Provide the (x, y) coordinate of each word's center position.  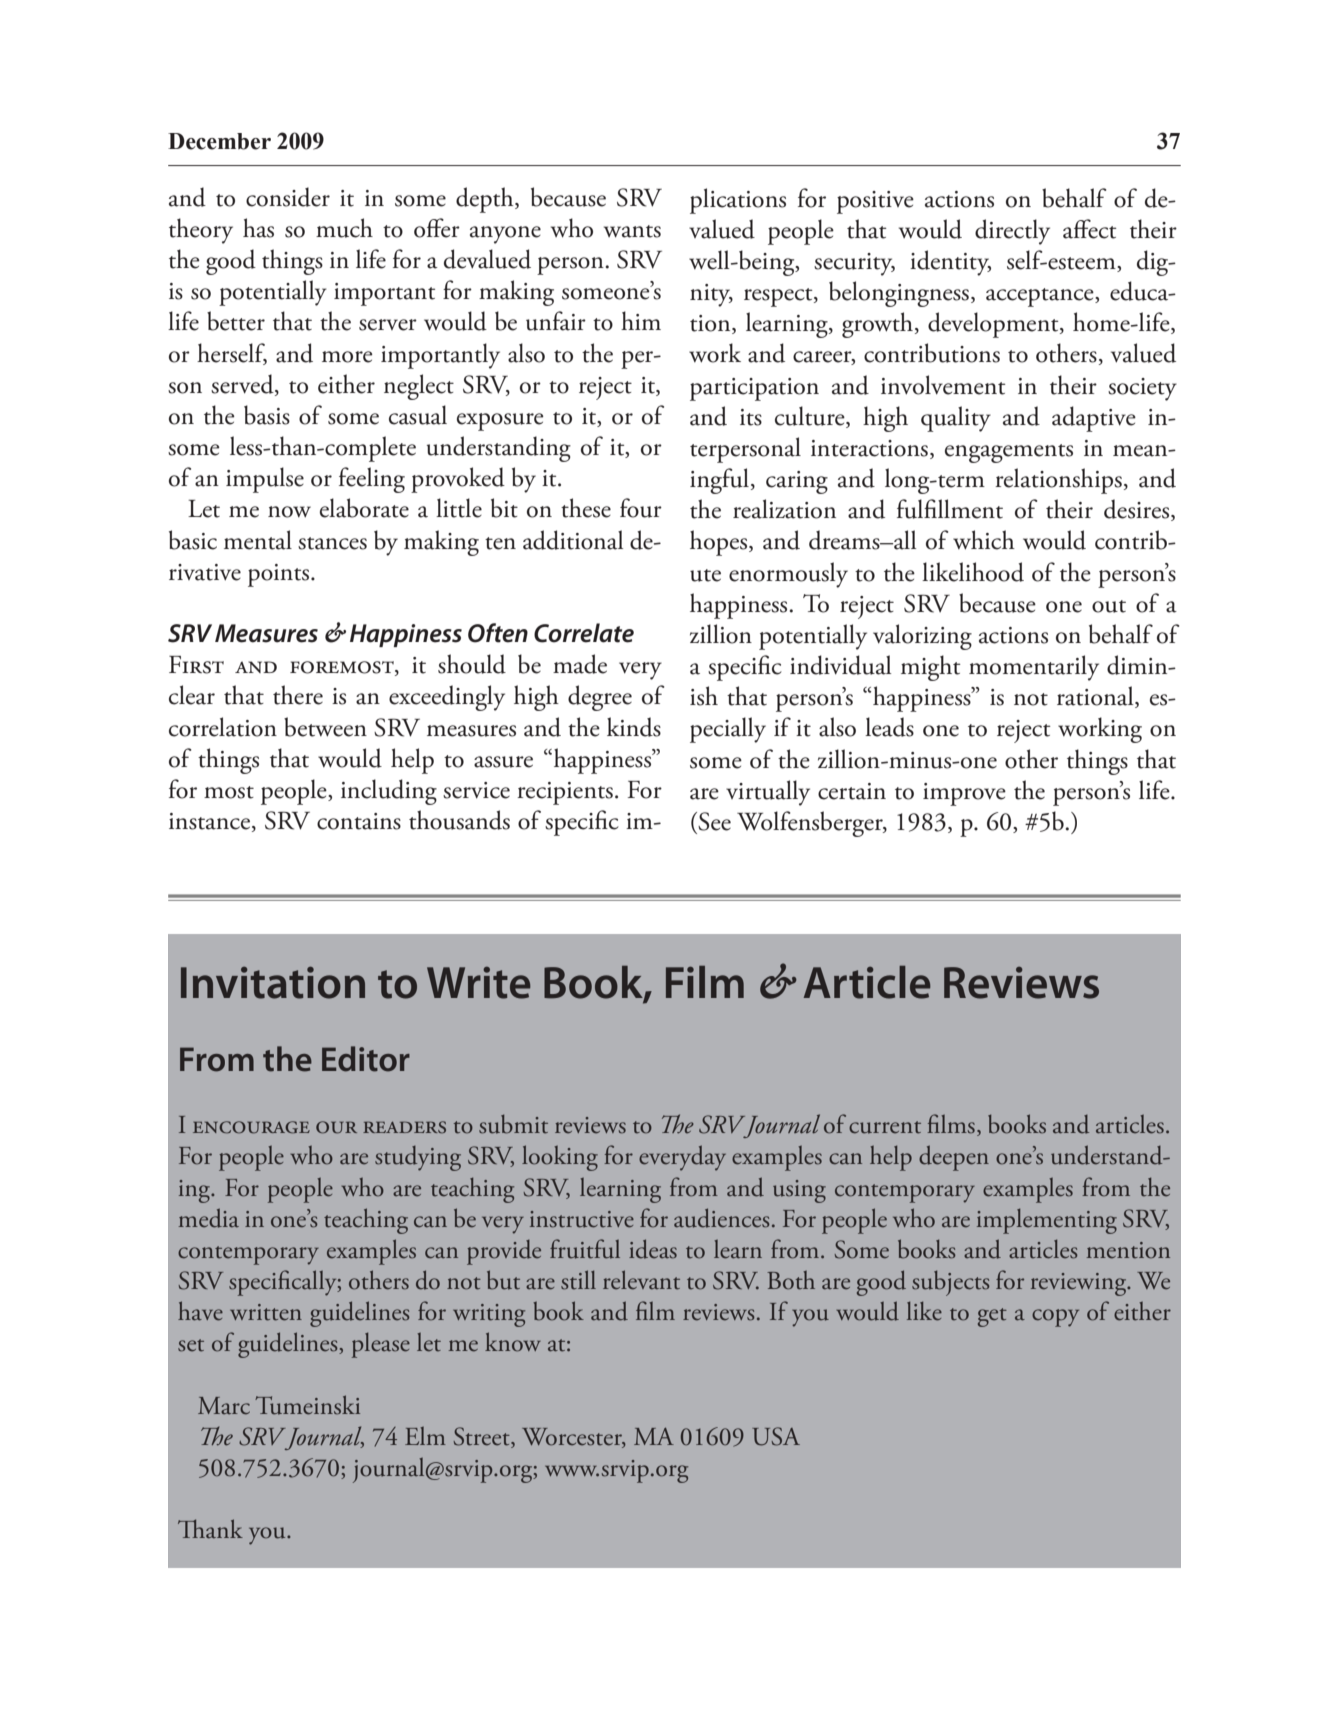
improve (964, 794)
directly (1012, 232)
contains (359, 821)
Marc (224, 1406)
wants (632, 231)
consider (288, 197)
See (714, 821)
